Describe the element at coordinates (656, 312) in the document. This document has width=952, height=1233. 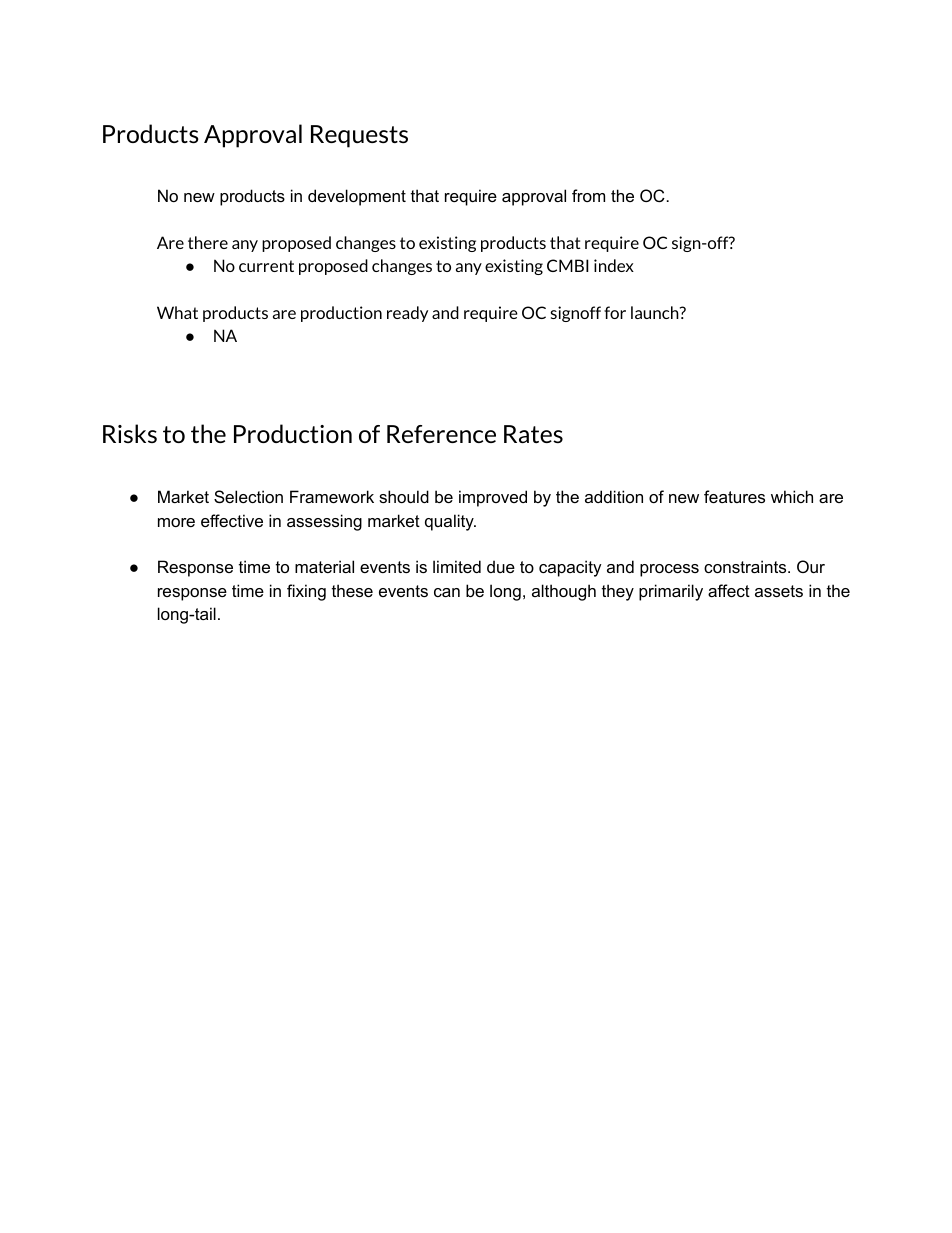
I see `launch` at that location.
